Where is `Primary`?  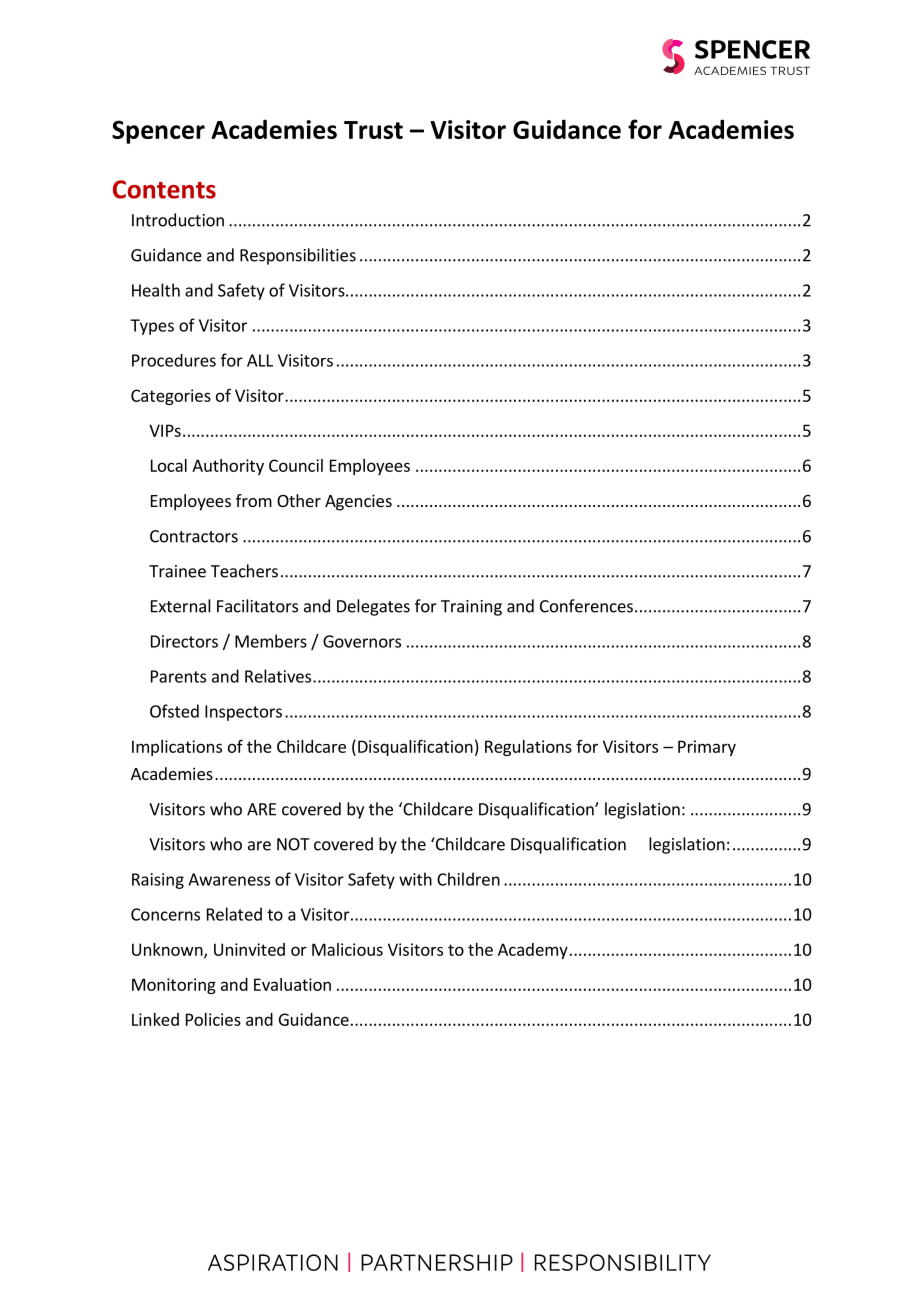
Primary is located at coordinates (707, 748).
